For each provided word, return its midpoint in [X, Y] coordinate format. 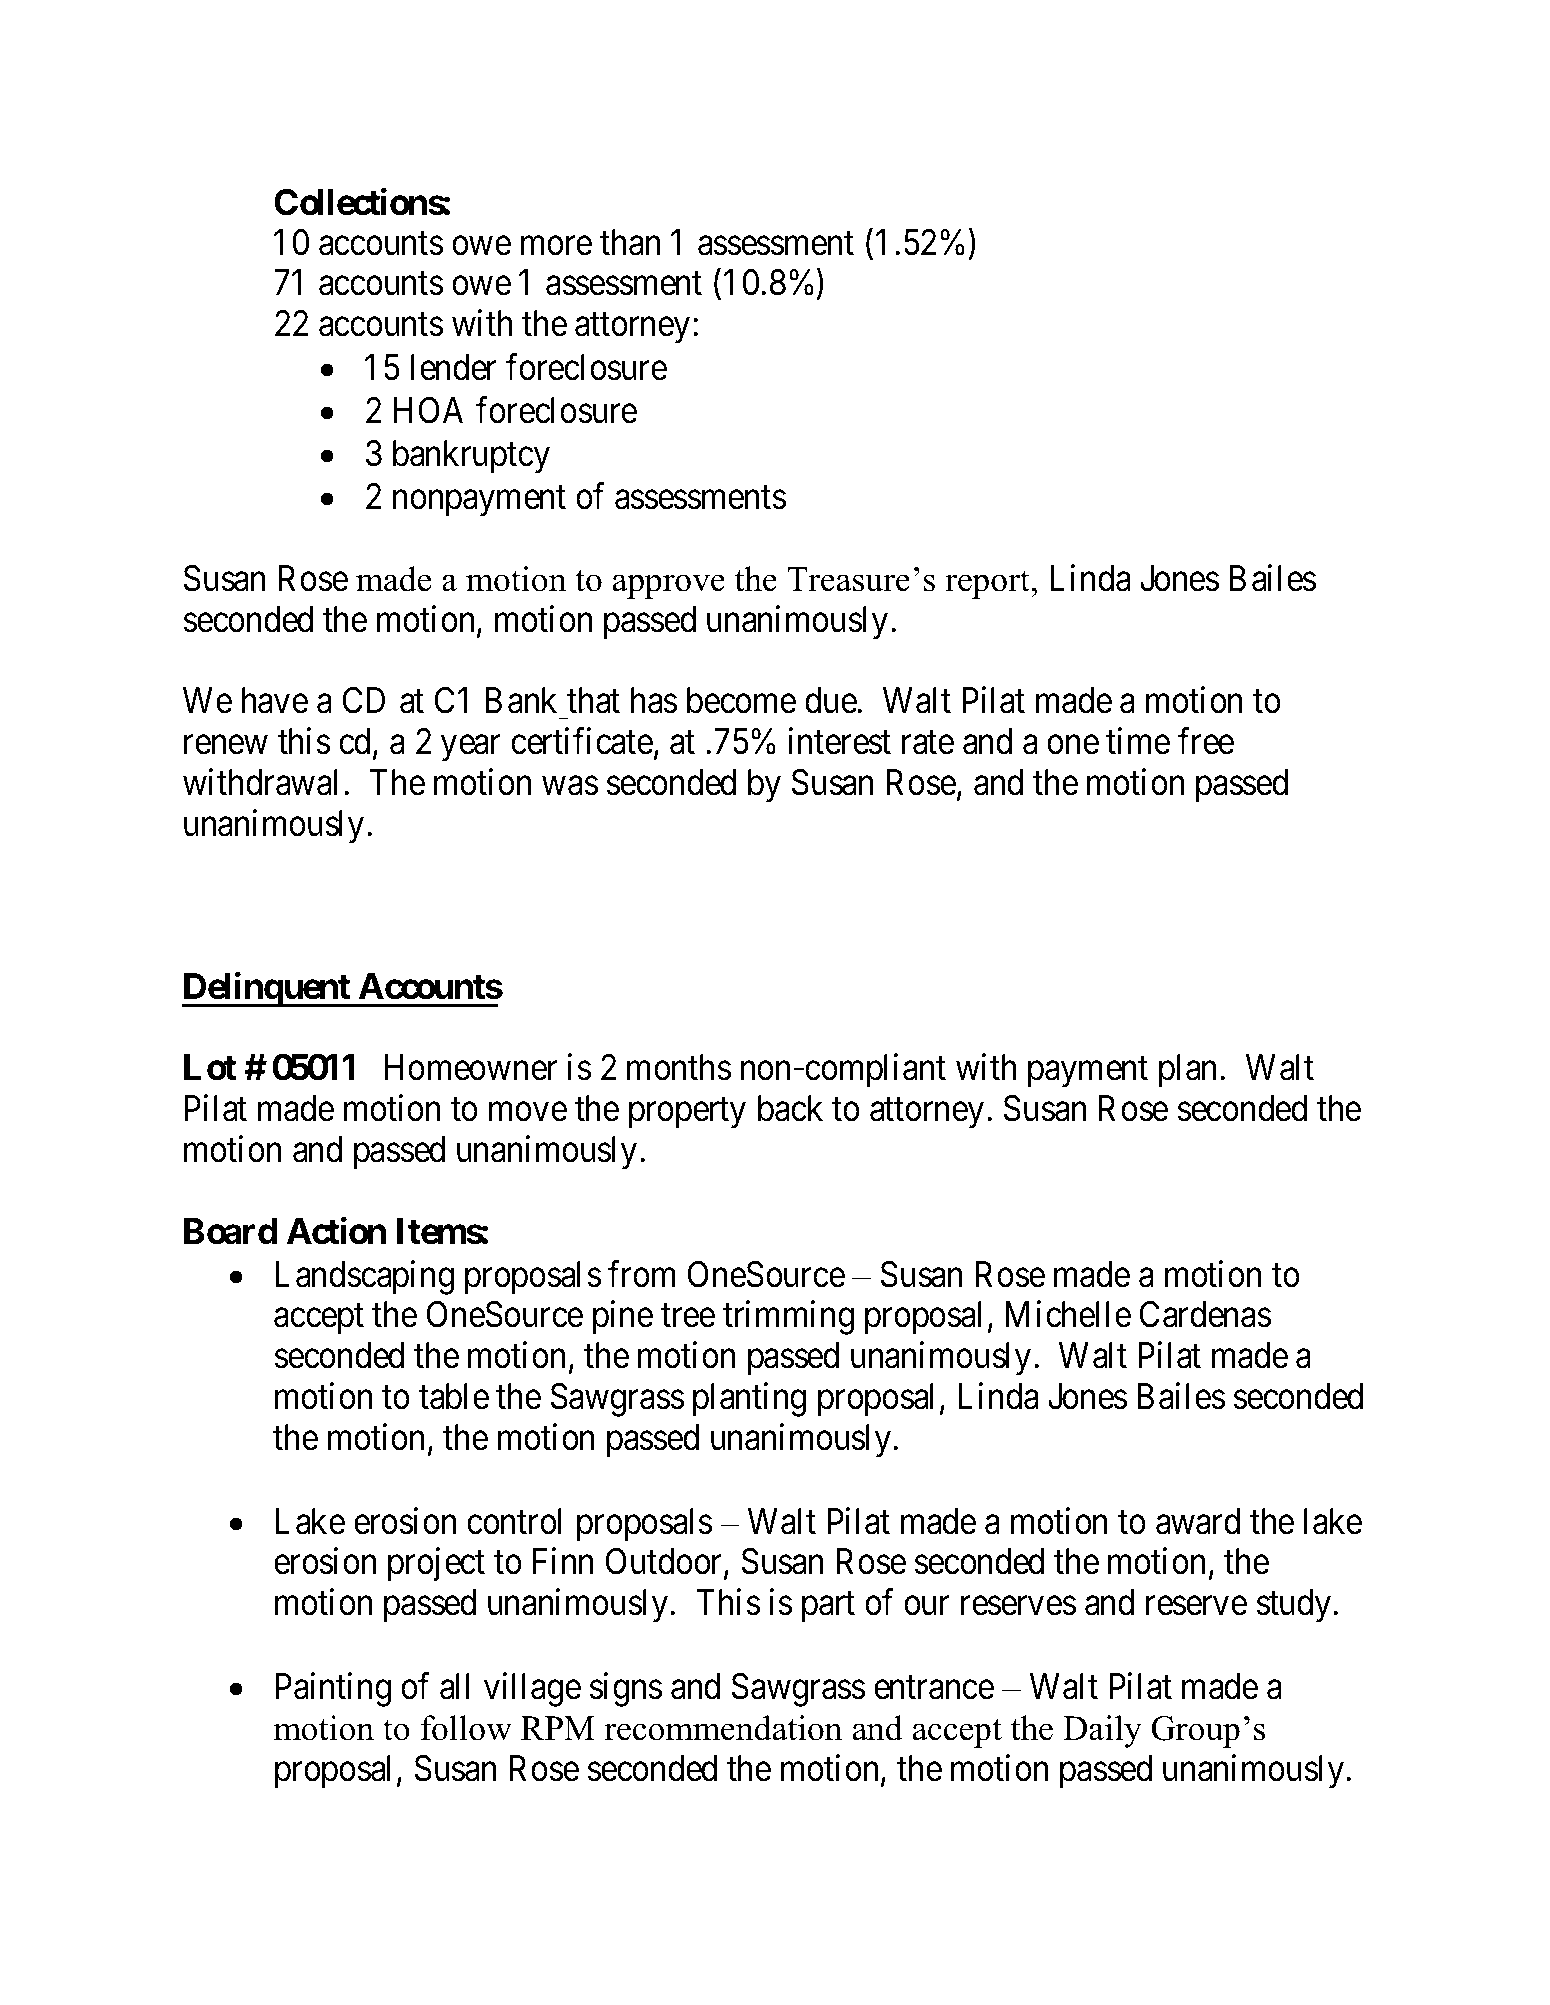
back [790, 1108]
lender [453, 367]
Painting [333, 1690]
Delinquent [267, 990]
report [988, 584]
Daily [1102, 1731]
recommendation [723, 1728]
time [1138, 741]
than [630, 242]
